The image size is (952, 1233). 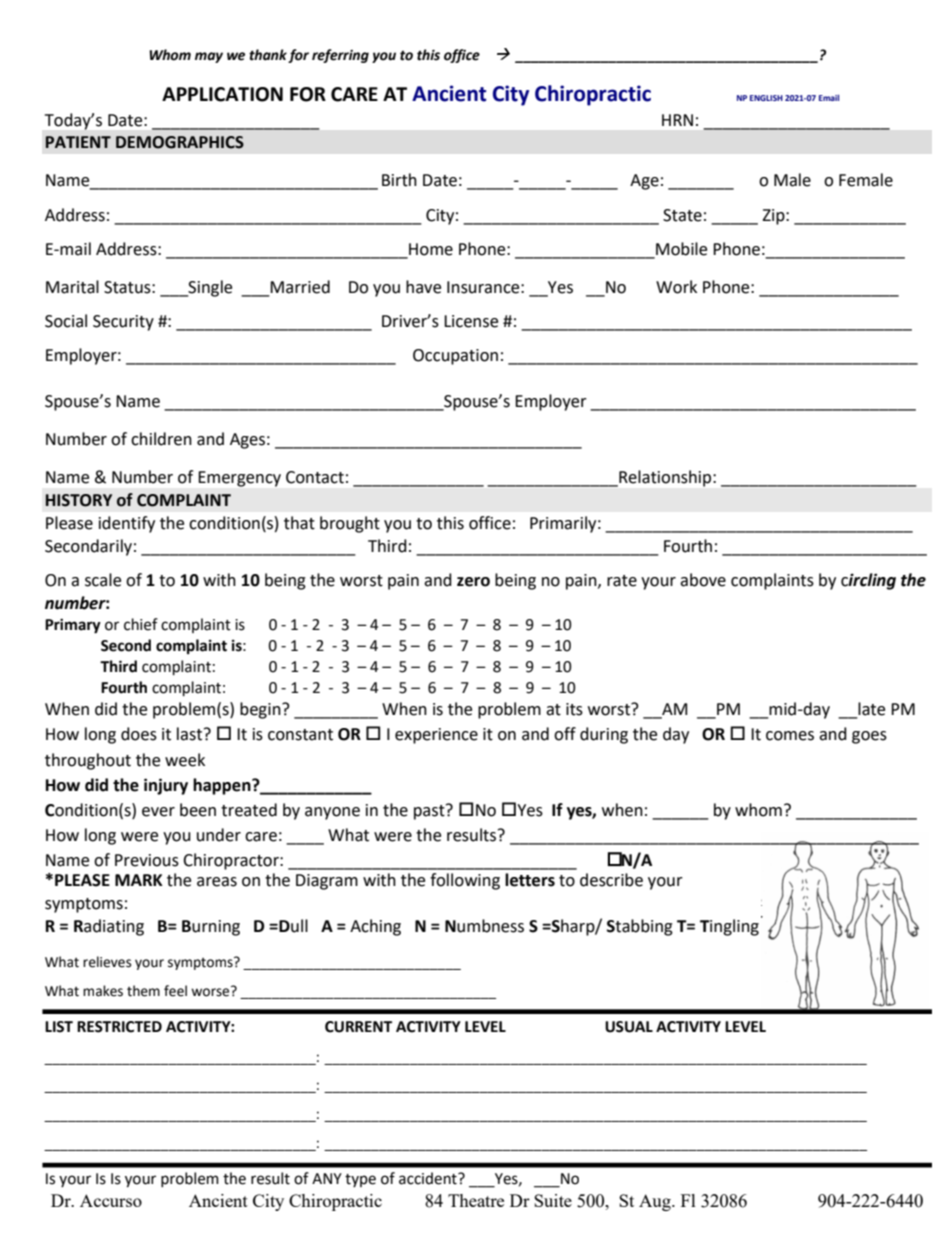 What do you see at coordinates (766, 98) in the page?
I see `ENGLISH` at bounding box center [766, 98].
